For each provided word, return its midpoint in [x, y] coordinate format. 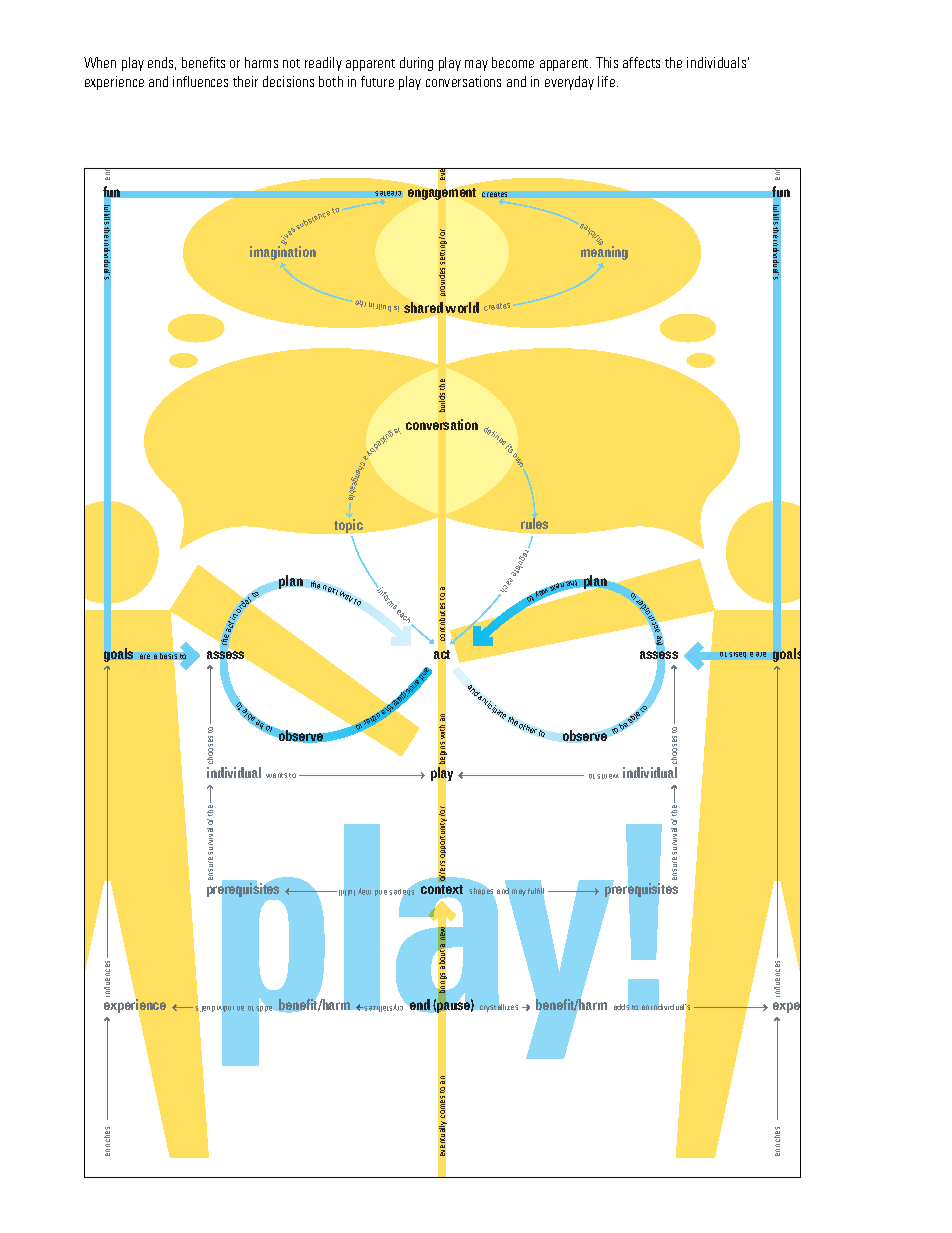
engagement [442, 194]
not [291, 63]
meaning [604, 252]
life [608, 81]
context [442, 889]
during [416, 64]
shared [423, 309]
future [377, 81]
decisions [288, 81]
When [100, 62]
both [331, 81]
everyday [569, 83]
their [245, 81]
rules [534, 523]
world [462, 307]
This [607, 62]
